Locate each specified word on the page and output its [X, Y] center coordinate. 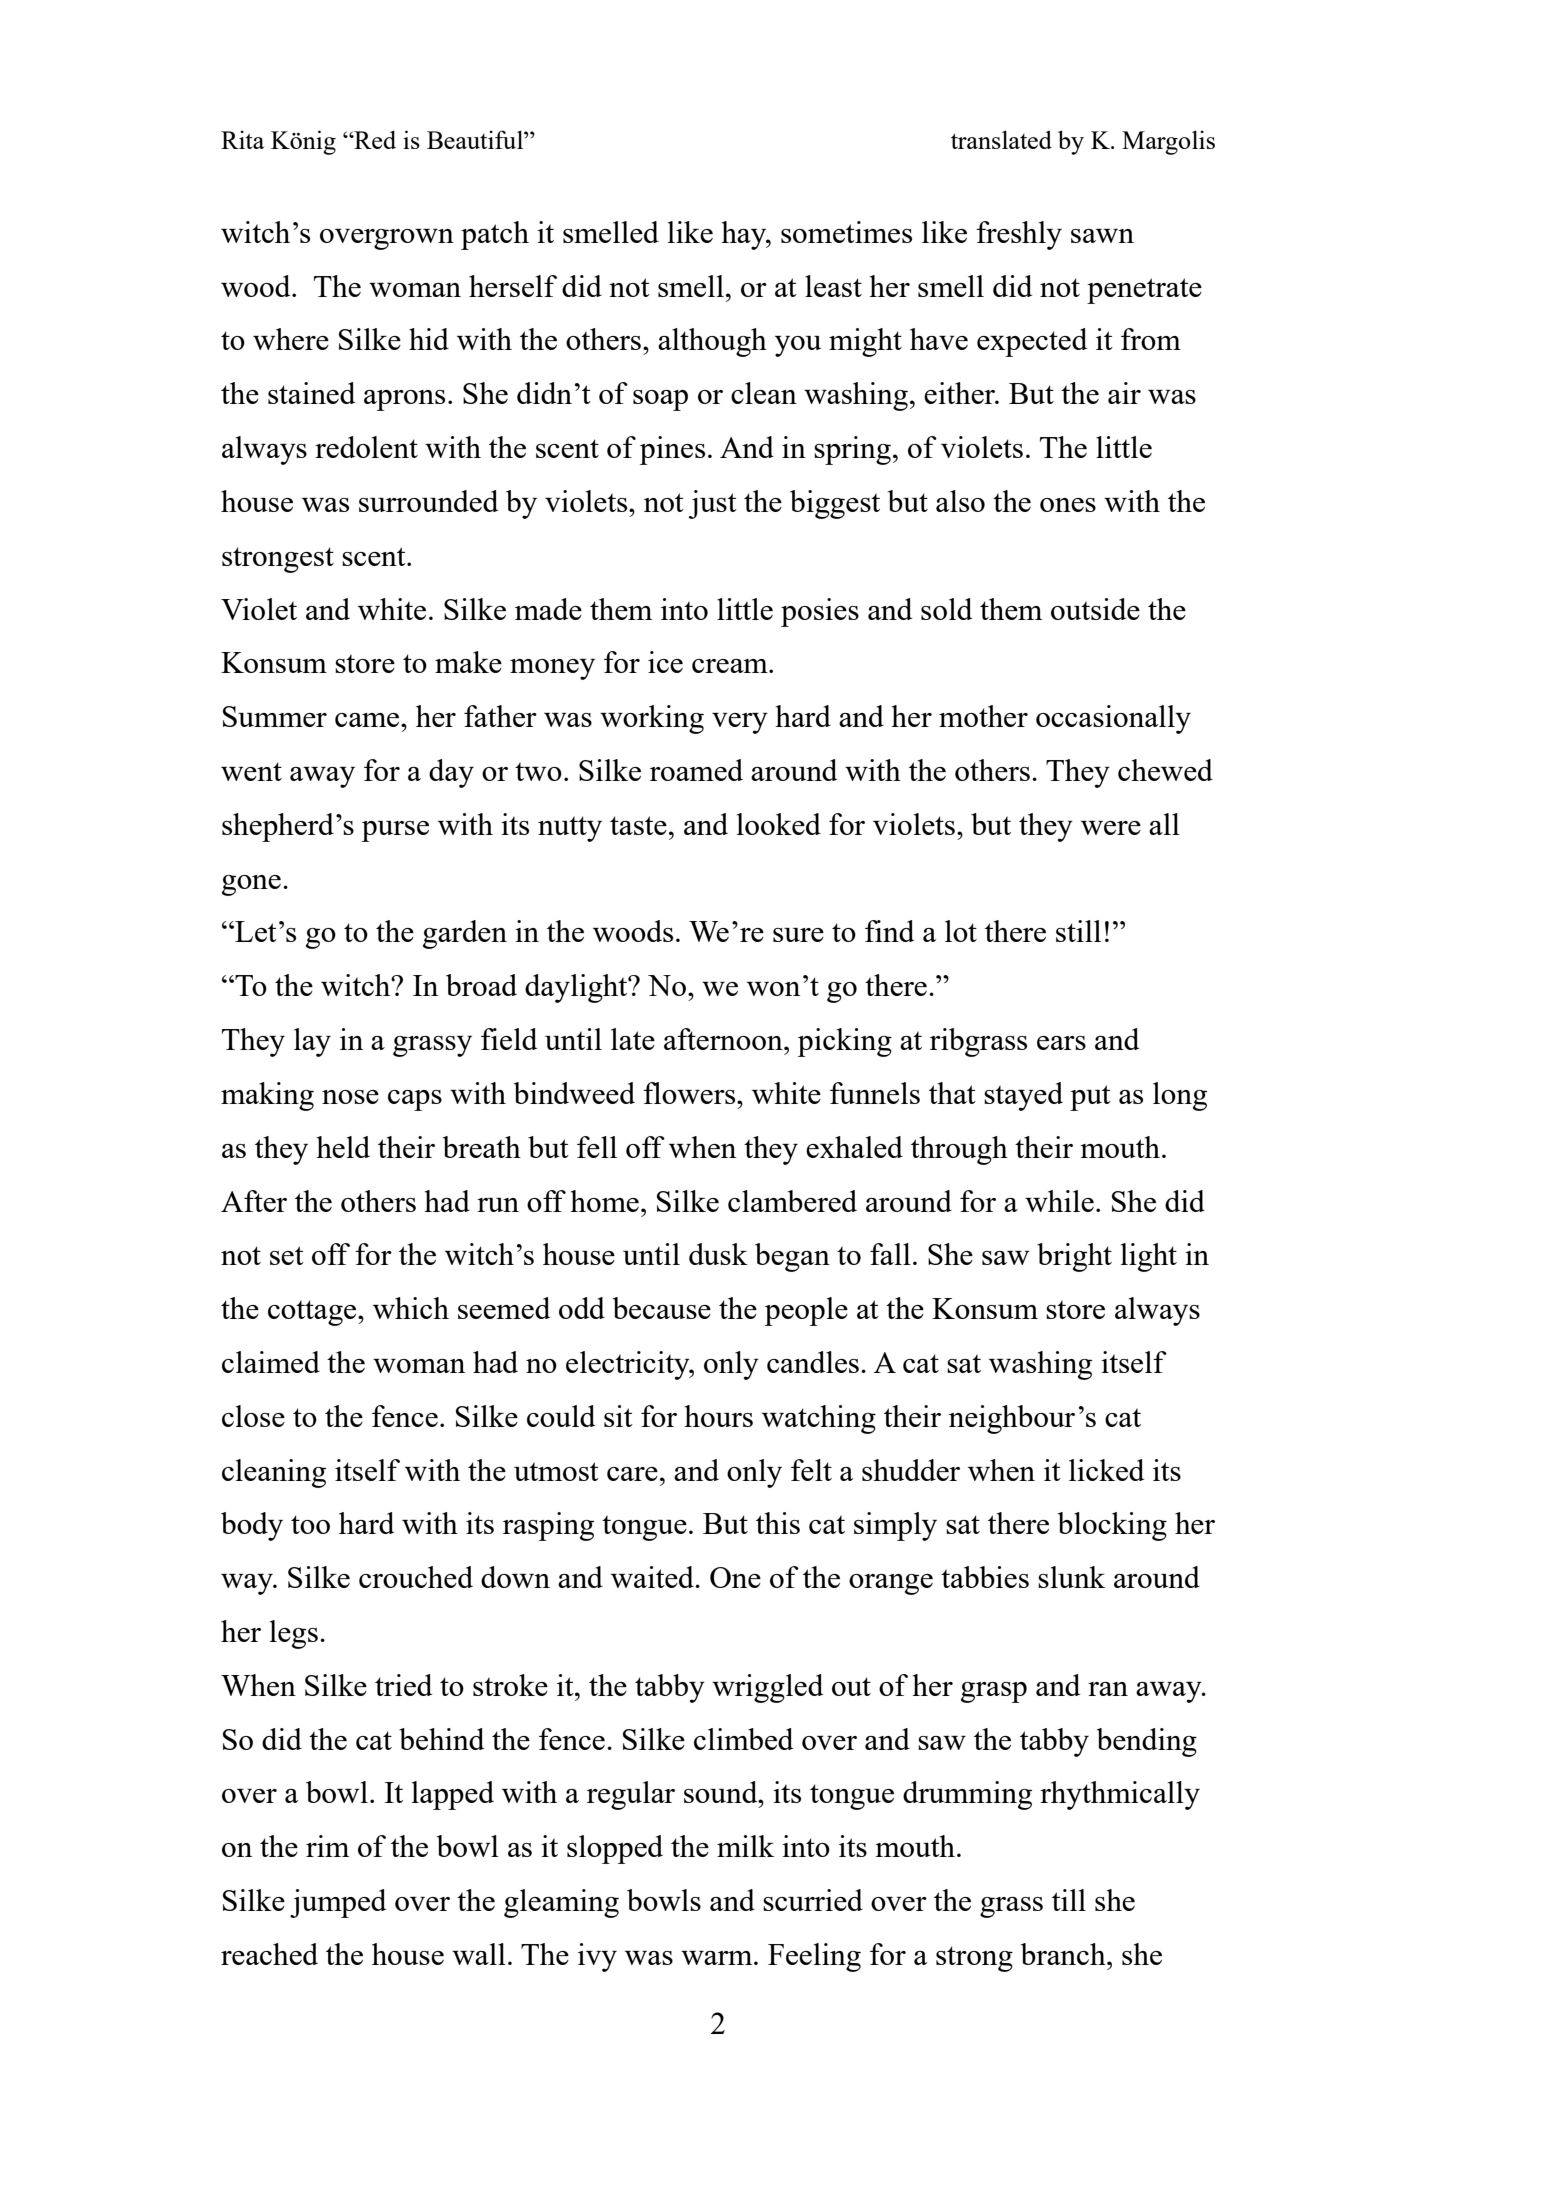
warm [718, 1958]
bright [1074, 1257]
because [662, 1308]
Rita [242, 139]
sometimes [846, 232]
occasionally [1113, 719]
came [368, 720]
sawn [1102, 236]
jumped [338, 1903]
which [411, 1308]
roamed [696, 770]
